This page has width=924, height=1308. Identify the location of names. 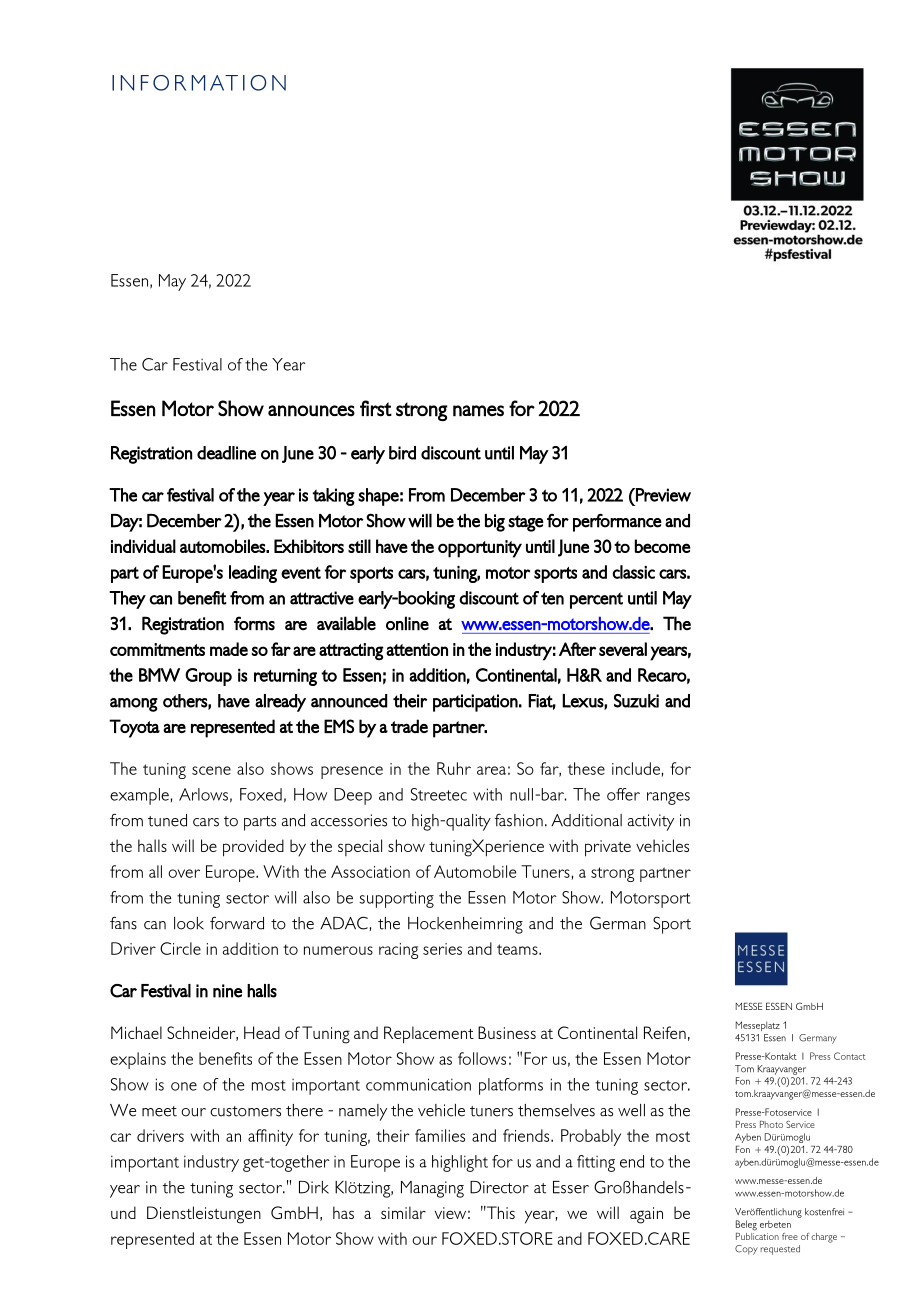
(478, 411).
